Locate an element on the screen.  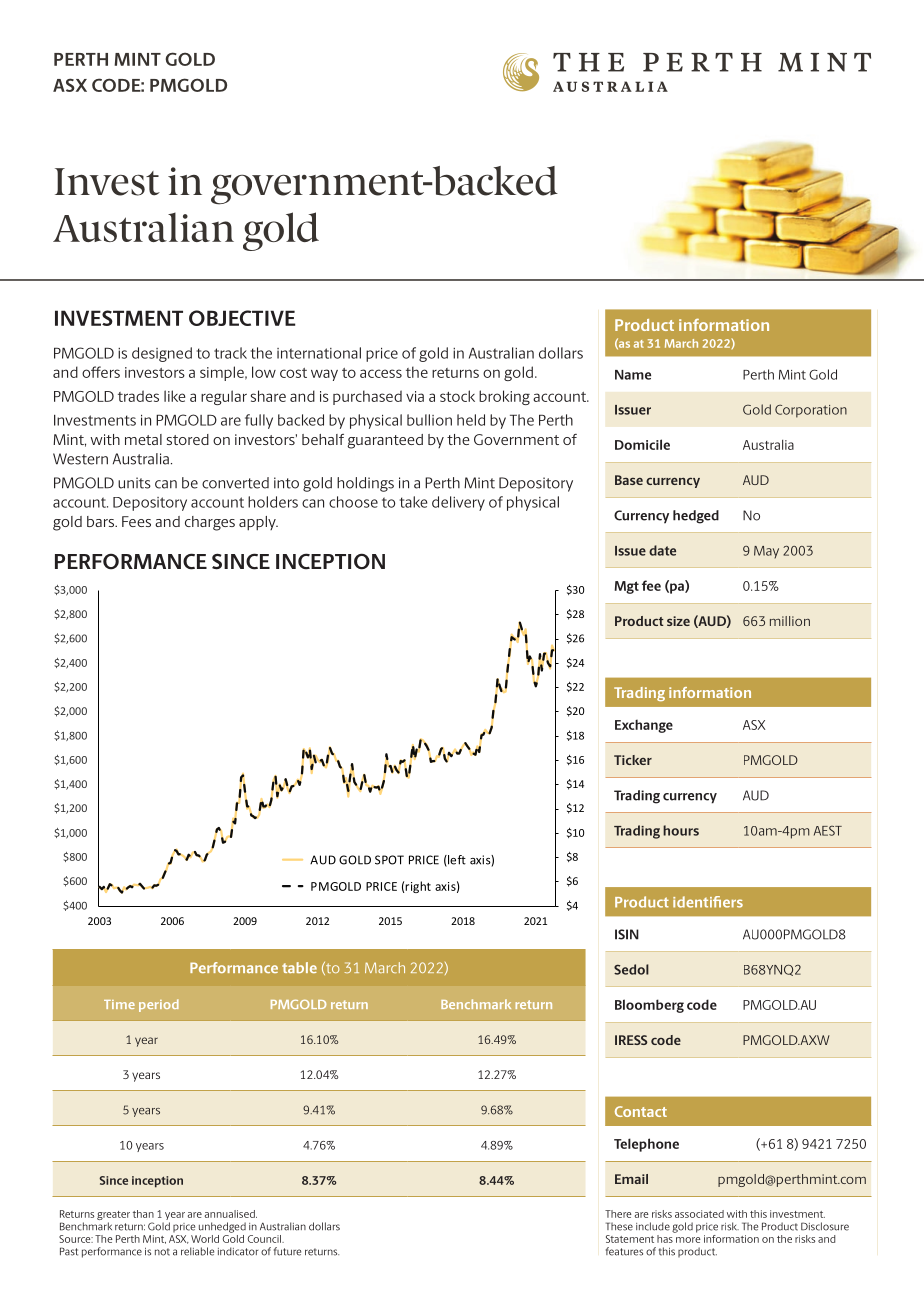
than is located at coordinates (143, 1214).
